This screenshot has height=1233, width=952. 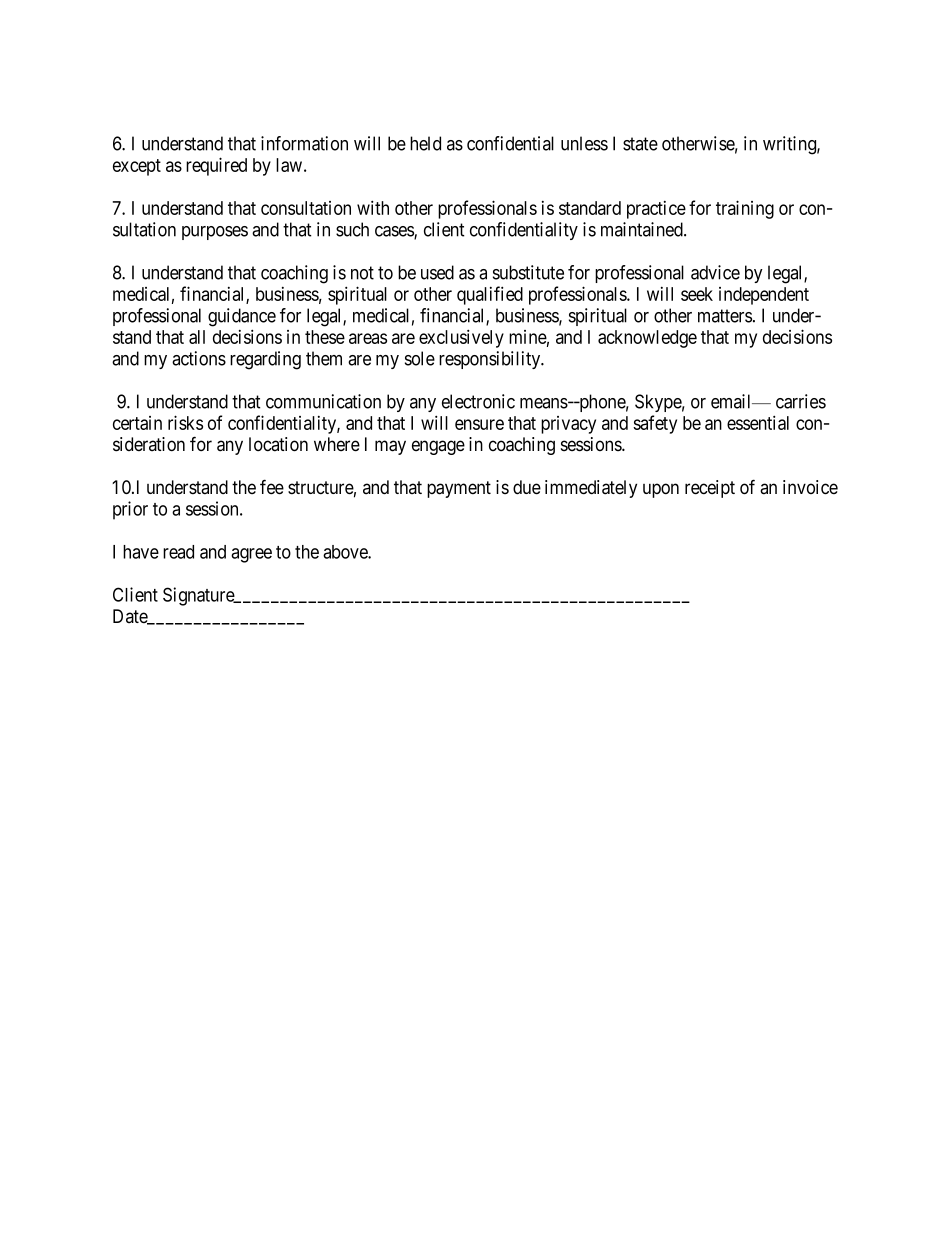 I want to click on receipt, so click(x=710, y=489).
